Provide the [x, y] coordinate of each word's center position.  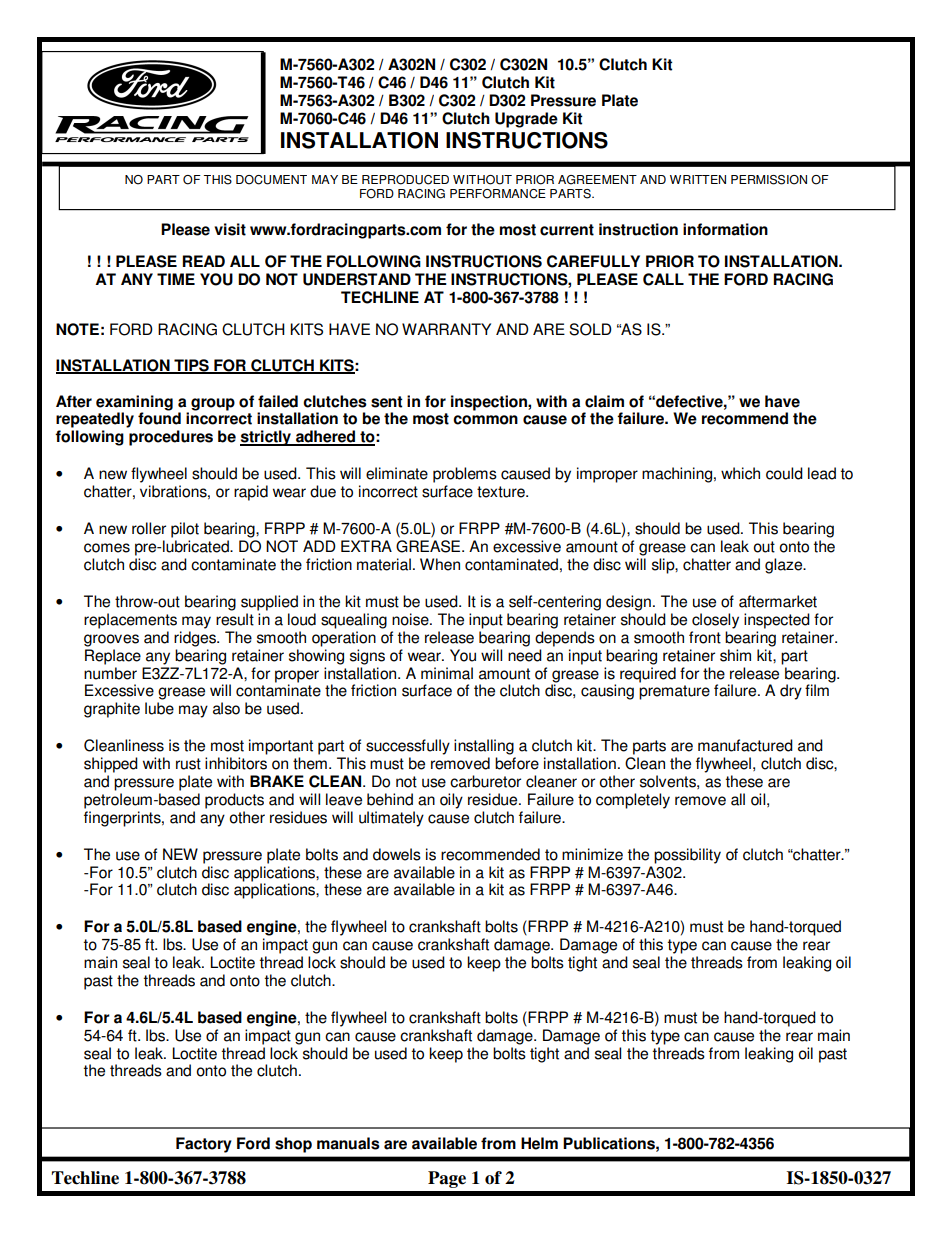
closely [715, 621]
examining [134, 403]
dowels [397, 854]
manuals [348, 1143]
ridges [196, 639]
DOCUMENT [271, 180]
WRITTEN [698, 179]
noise [411, 619]
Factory [204, 1145]
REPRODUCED [405, 180]
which [740, 473]
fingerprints [123, 819]
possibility [687, 856]
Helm [539, 1143]
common [485, 420]
